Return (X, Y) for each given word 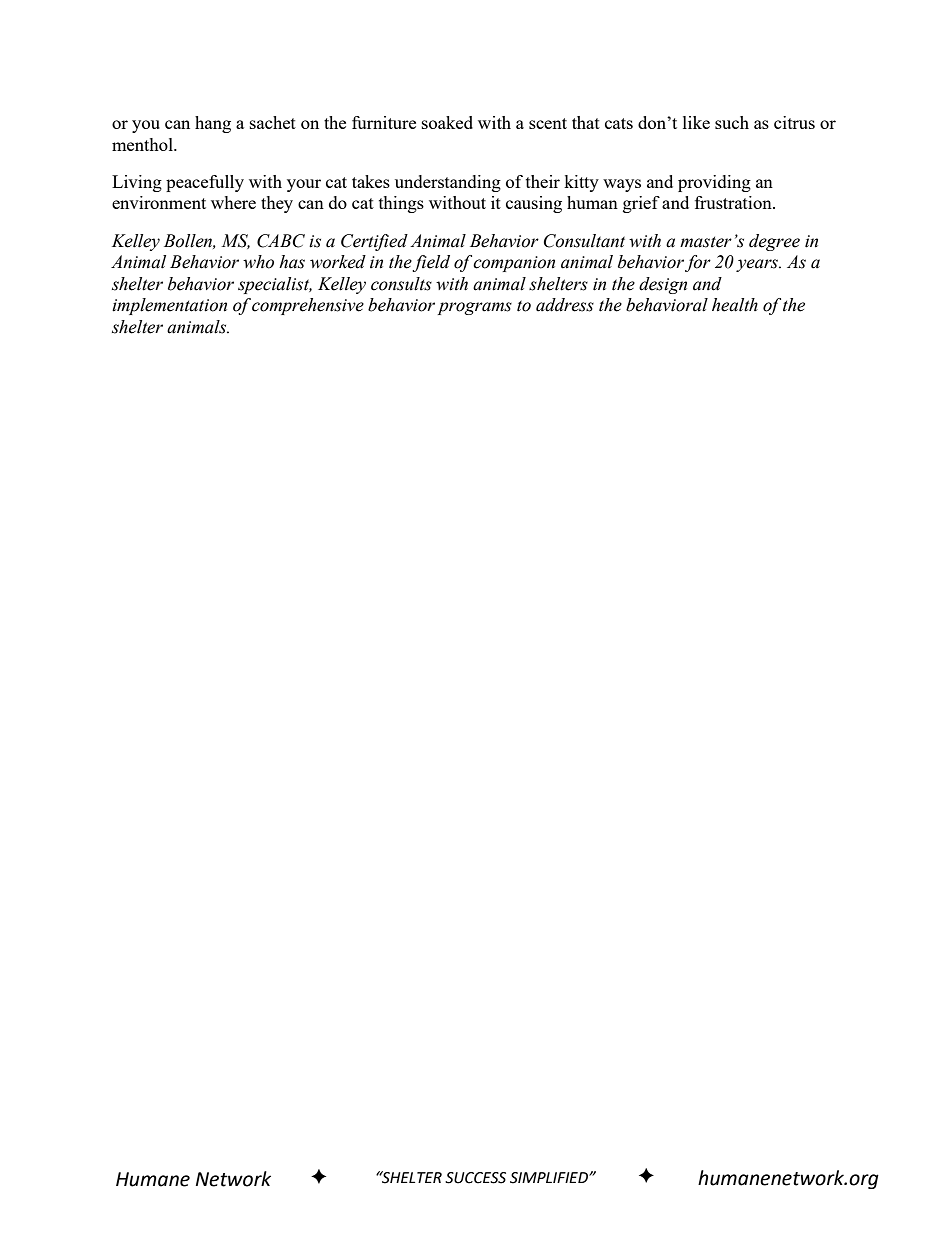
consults (401, 284)
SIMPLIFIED (550, 1178)
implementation (169, 306)
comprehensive (308, 306)
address (565, 305)
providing (714, 183)
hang (213, 124)
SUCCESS (475, 1178)
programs (474, 308)
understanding (448, 183)
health (735, 305)
